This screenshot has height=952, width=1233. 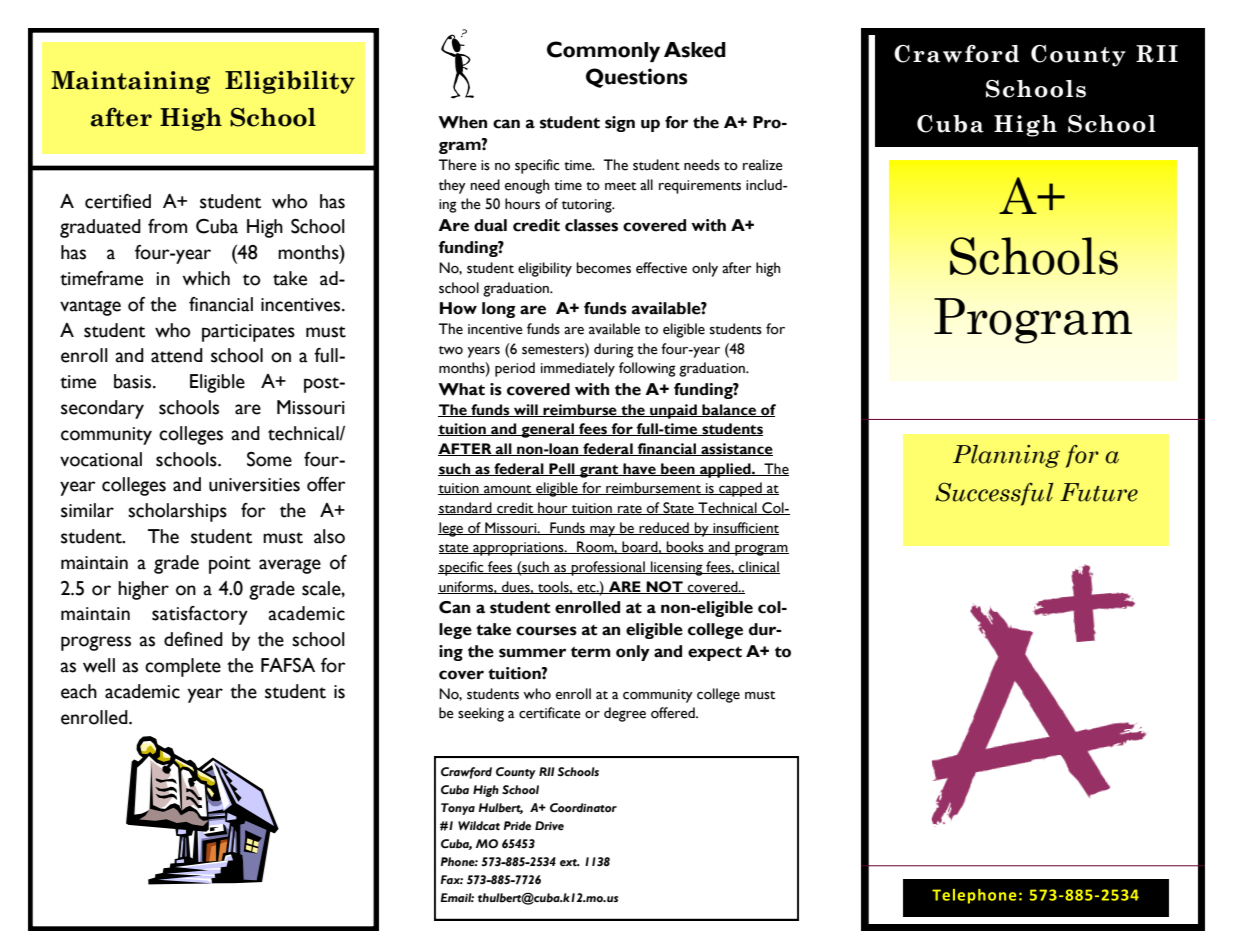 I want to click on grant, so click(x=599, y=471).
